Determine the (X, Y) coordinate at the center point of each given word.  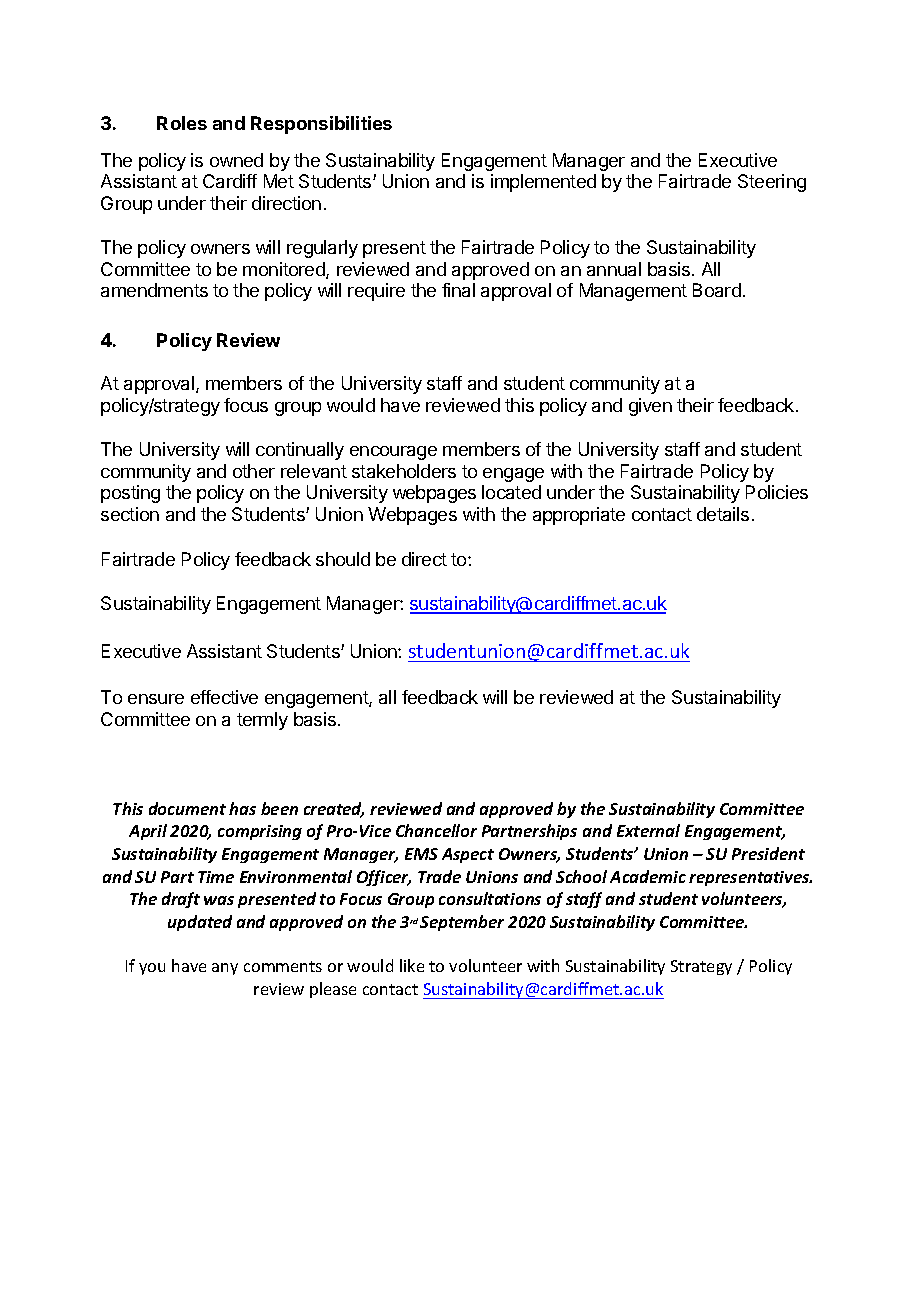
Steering (772, 183)
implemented (543, 183)
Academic (648, 876)
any (225, 969)
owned (236, 160)
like (412, 965)
